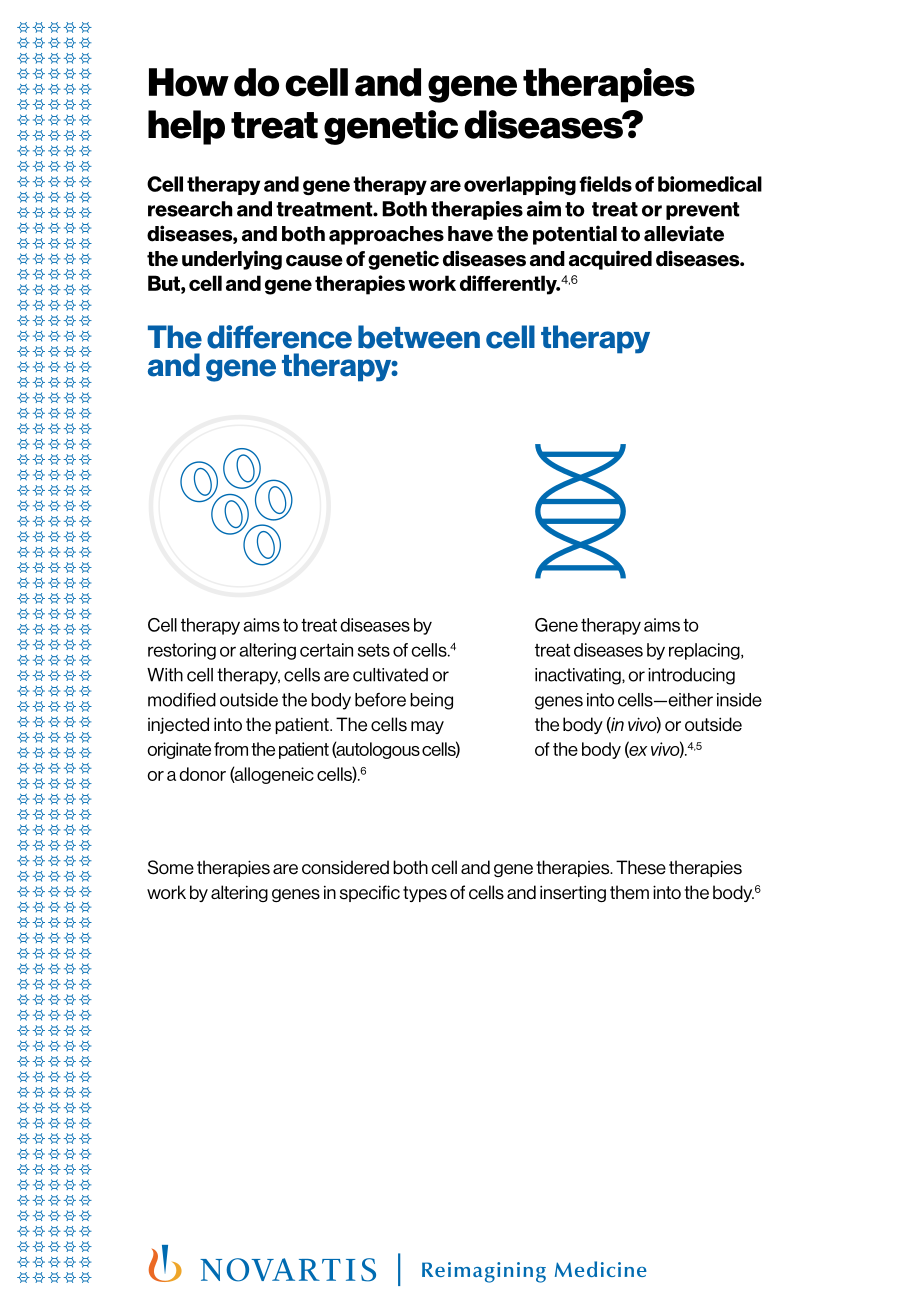 The image size is (924, 1308). I want to click on types, so click(425, 894).
